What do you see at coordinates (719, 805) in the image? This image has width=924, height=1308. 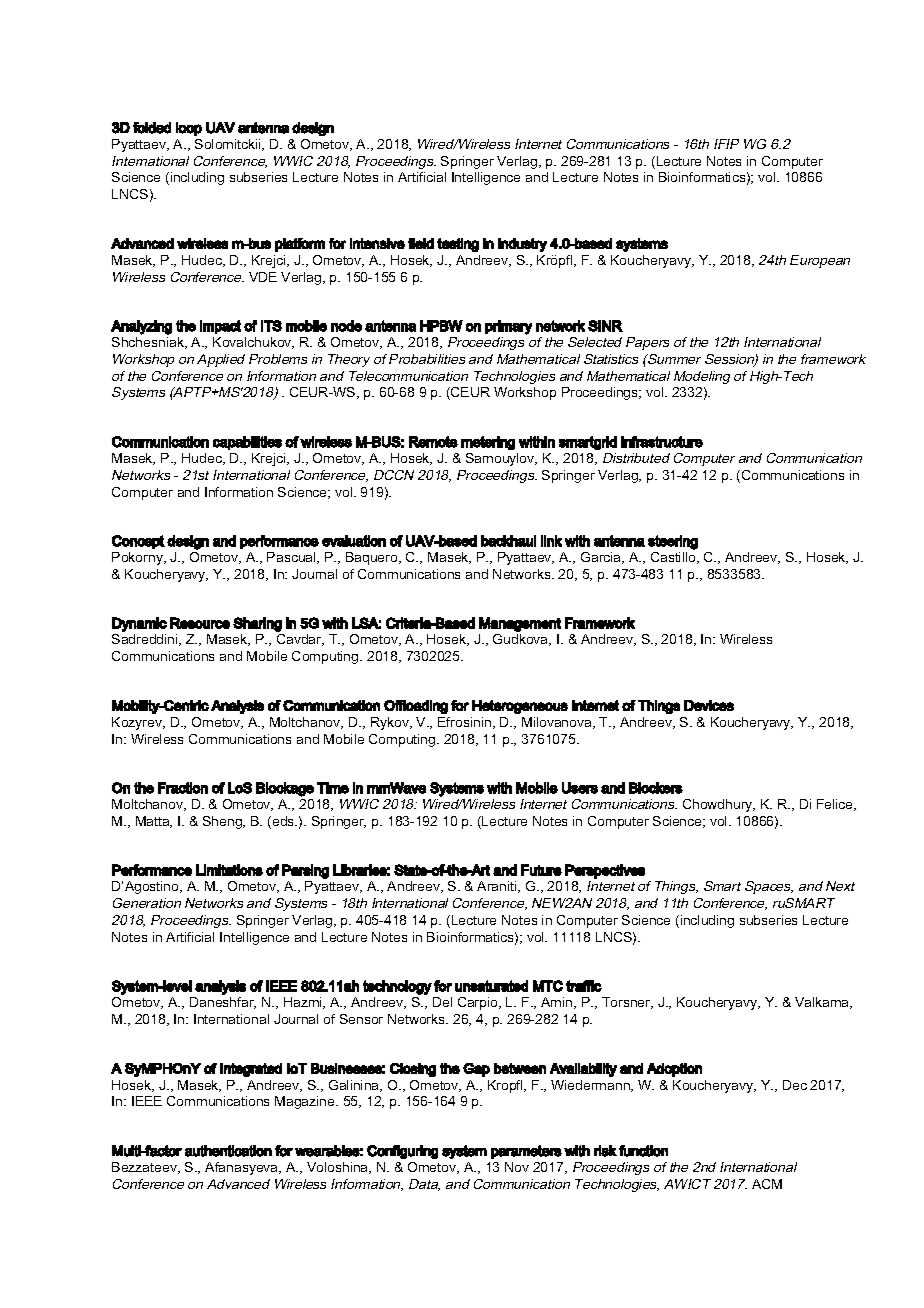 I see `Chowdhury` at bounding box center [719, 805].
